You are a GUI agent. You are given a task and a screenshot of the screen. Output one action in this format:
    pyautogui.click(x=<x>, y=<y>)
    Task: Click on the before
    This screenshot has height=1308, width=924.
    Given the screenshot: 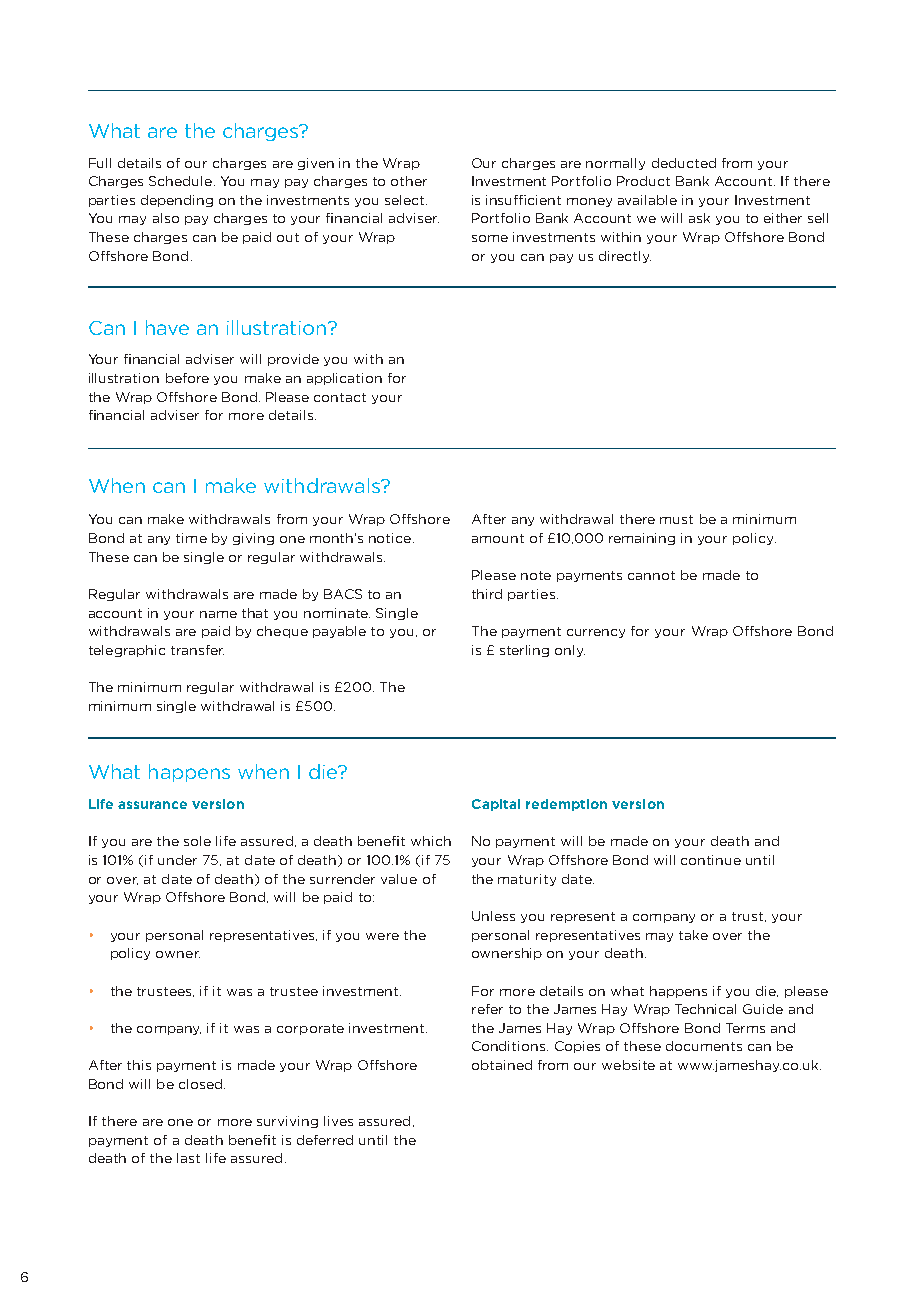 What is the action you would take?
    pyautogui.click(x=187, y=378)
